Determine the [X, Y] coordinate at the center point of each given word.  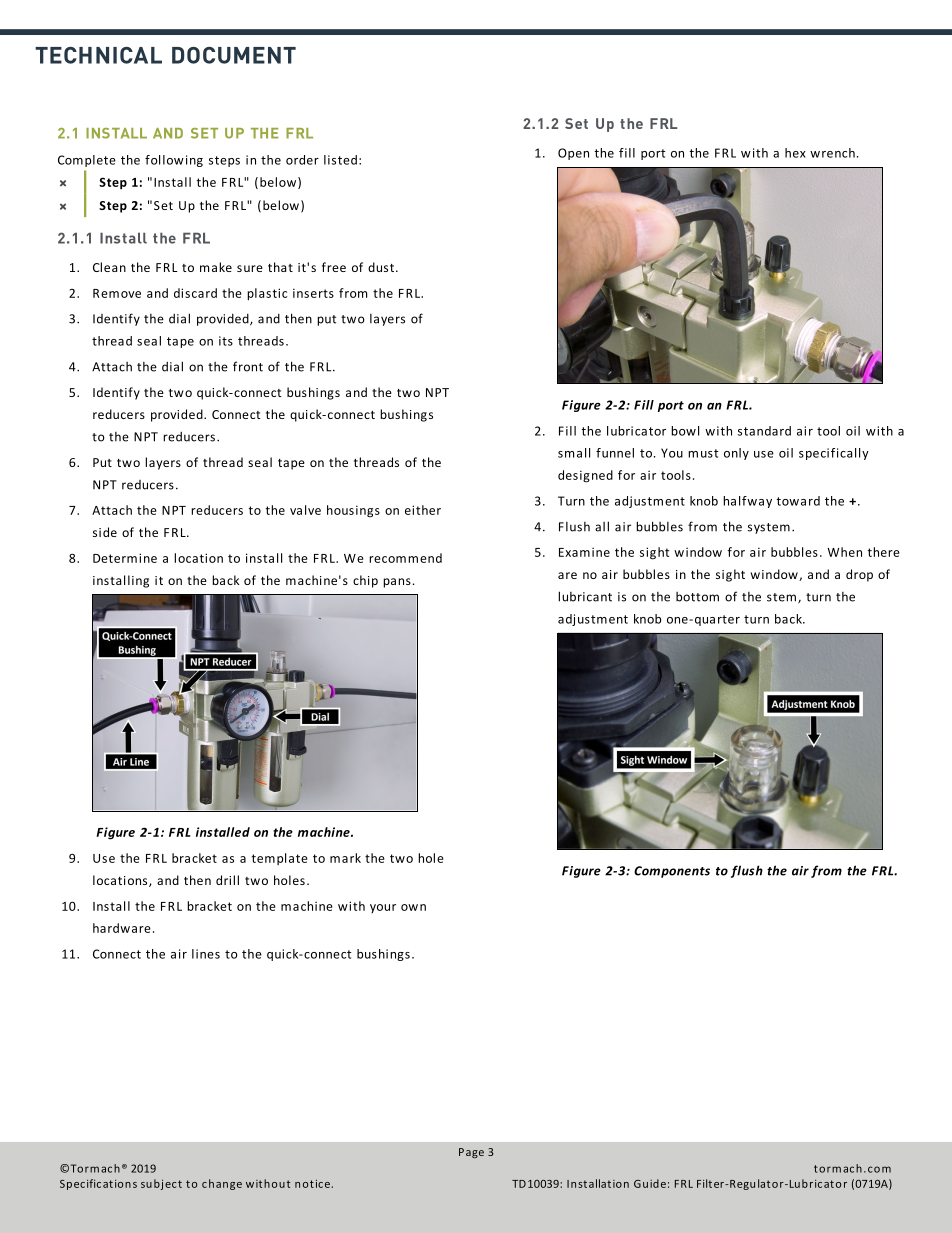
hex [795, 153]
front [248, 366]
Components [672, 872]
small [574, 453]
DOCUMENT [234, 55]
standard [764, 431]
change [222, 1184]
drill [227, 880]
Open [573, 154]
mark [345, 858]
